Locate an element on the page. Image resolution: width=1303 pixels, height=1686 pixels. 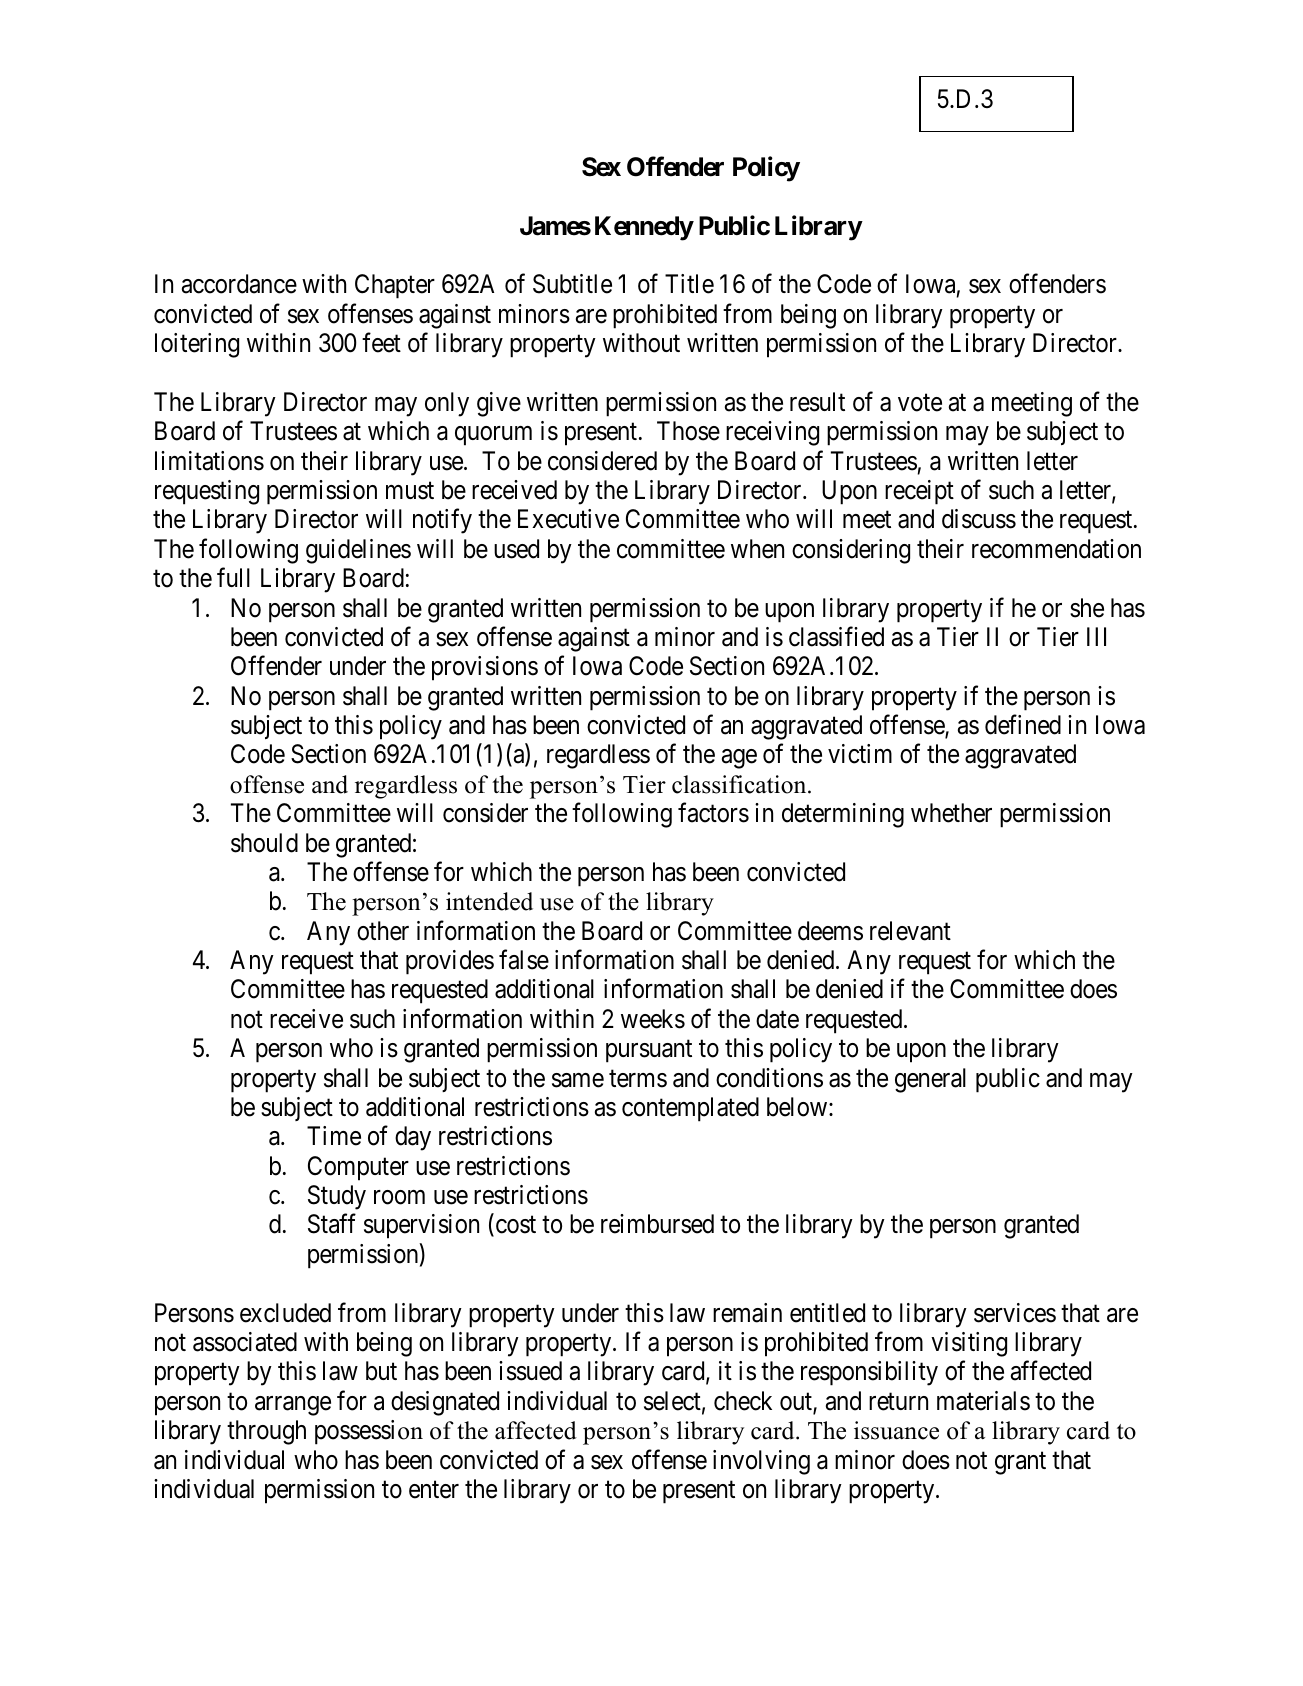
general is located at coordinates (930, 1080).
